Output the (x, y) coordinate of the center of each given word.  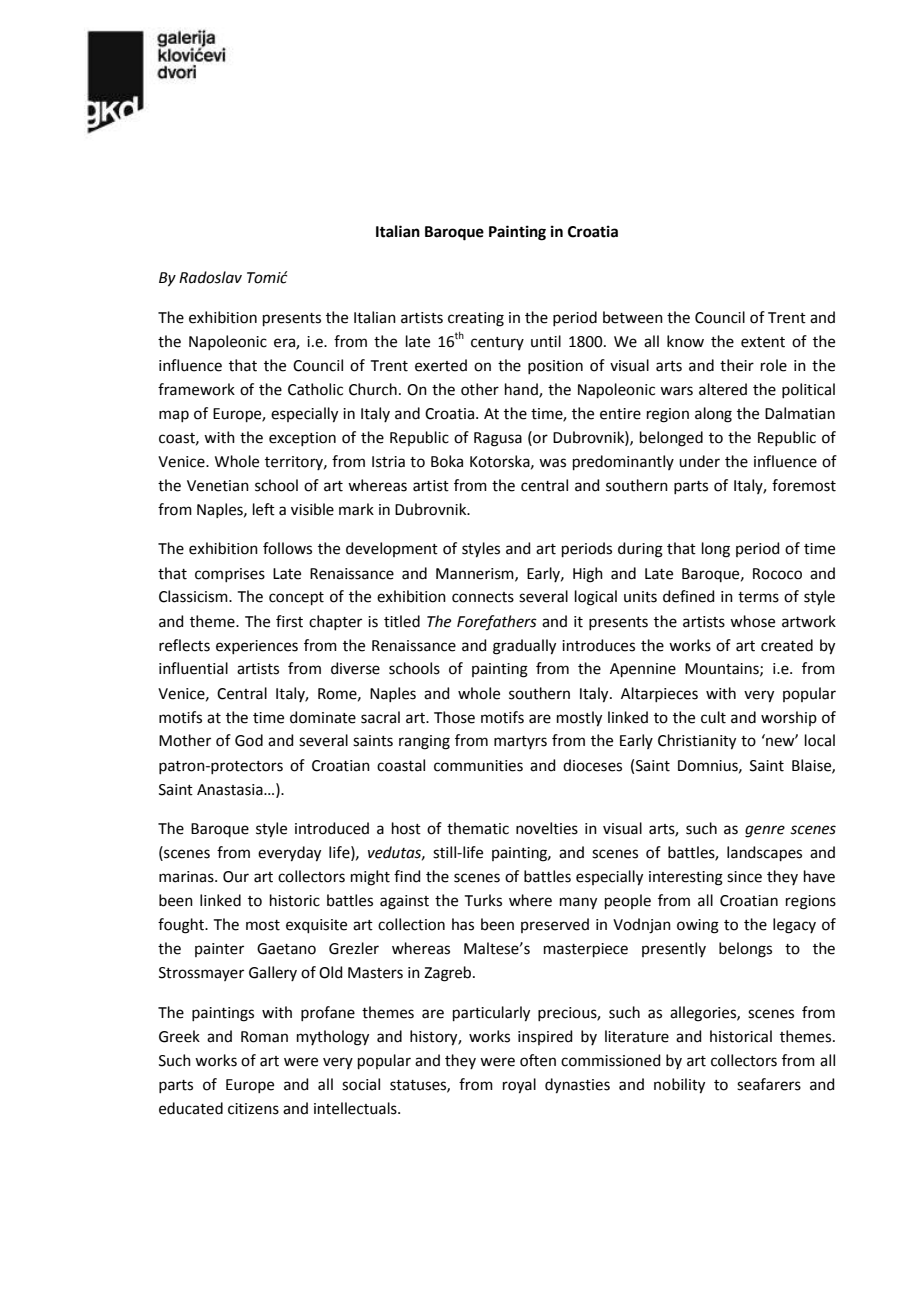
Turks (483, 900)
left (264, 509)
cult (713, 717)
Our (236, 877)
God (249, 740)
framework (196, 389)
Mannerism (476, 574)
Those (454, 717)
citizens (253, 1109)
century (497, 343)
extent (763, 342)
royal (519, 1086)
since (744, 877)
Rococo (777, 574)
